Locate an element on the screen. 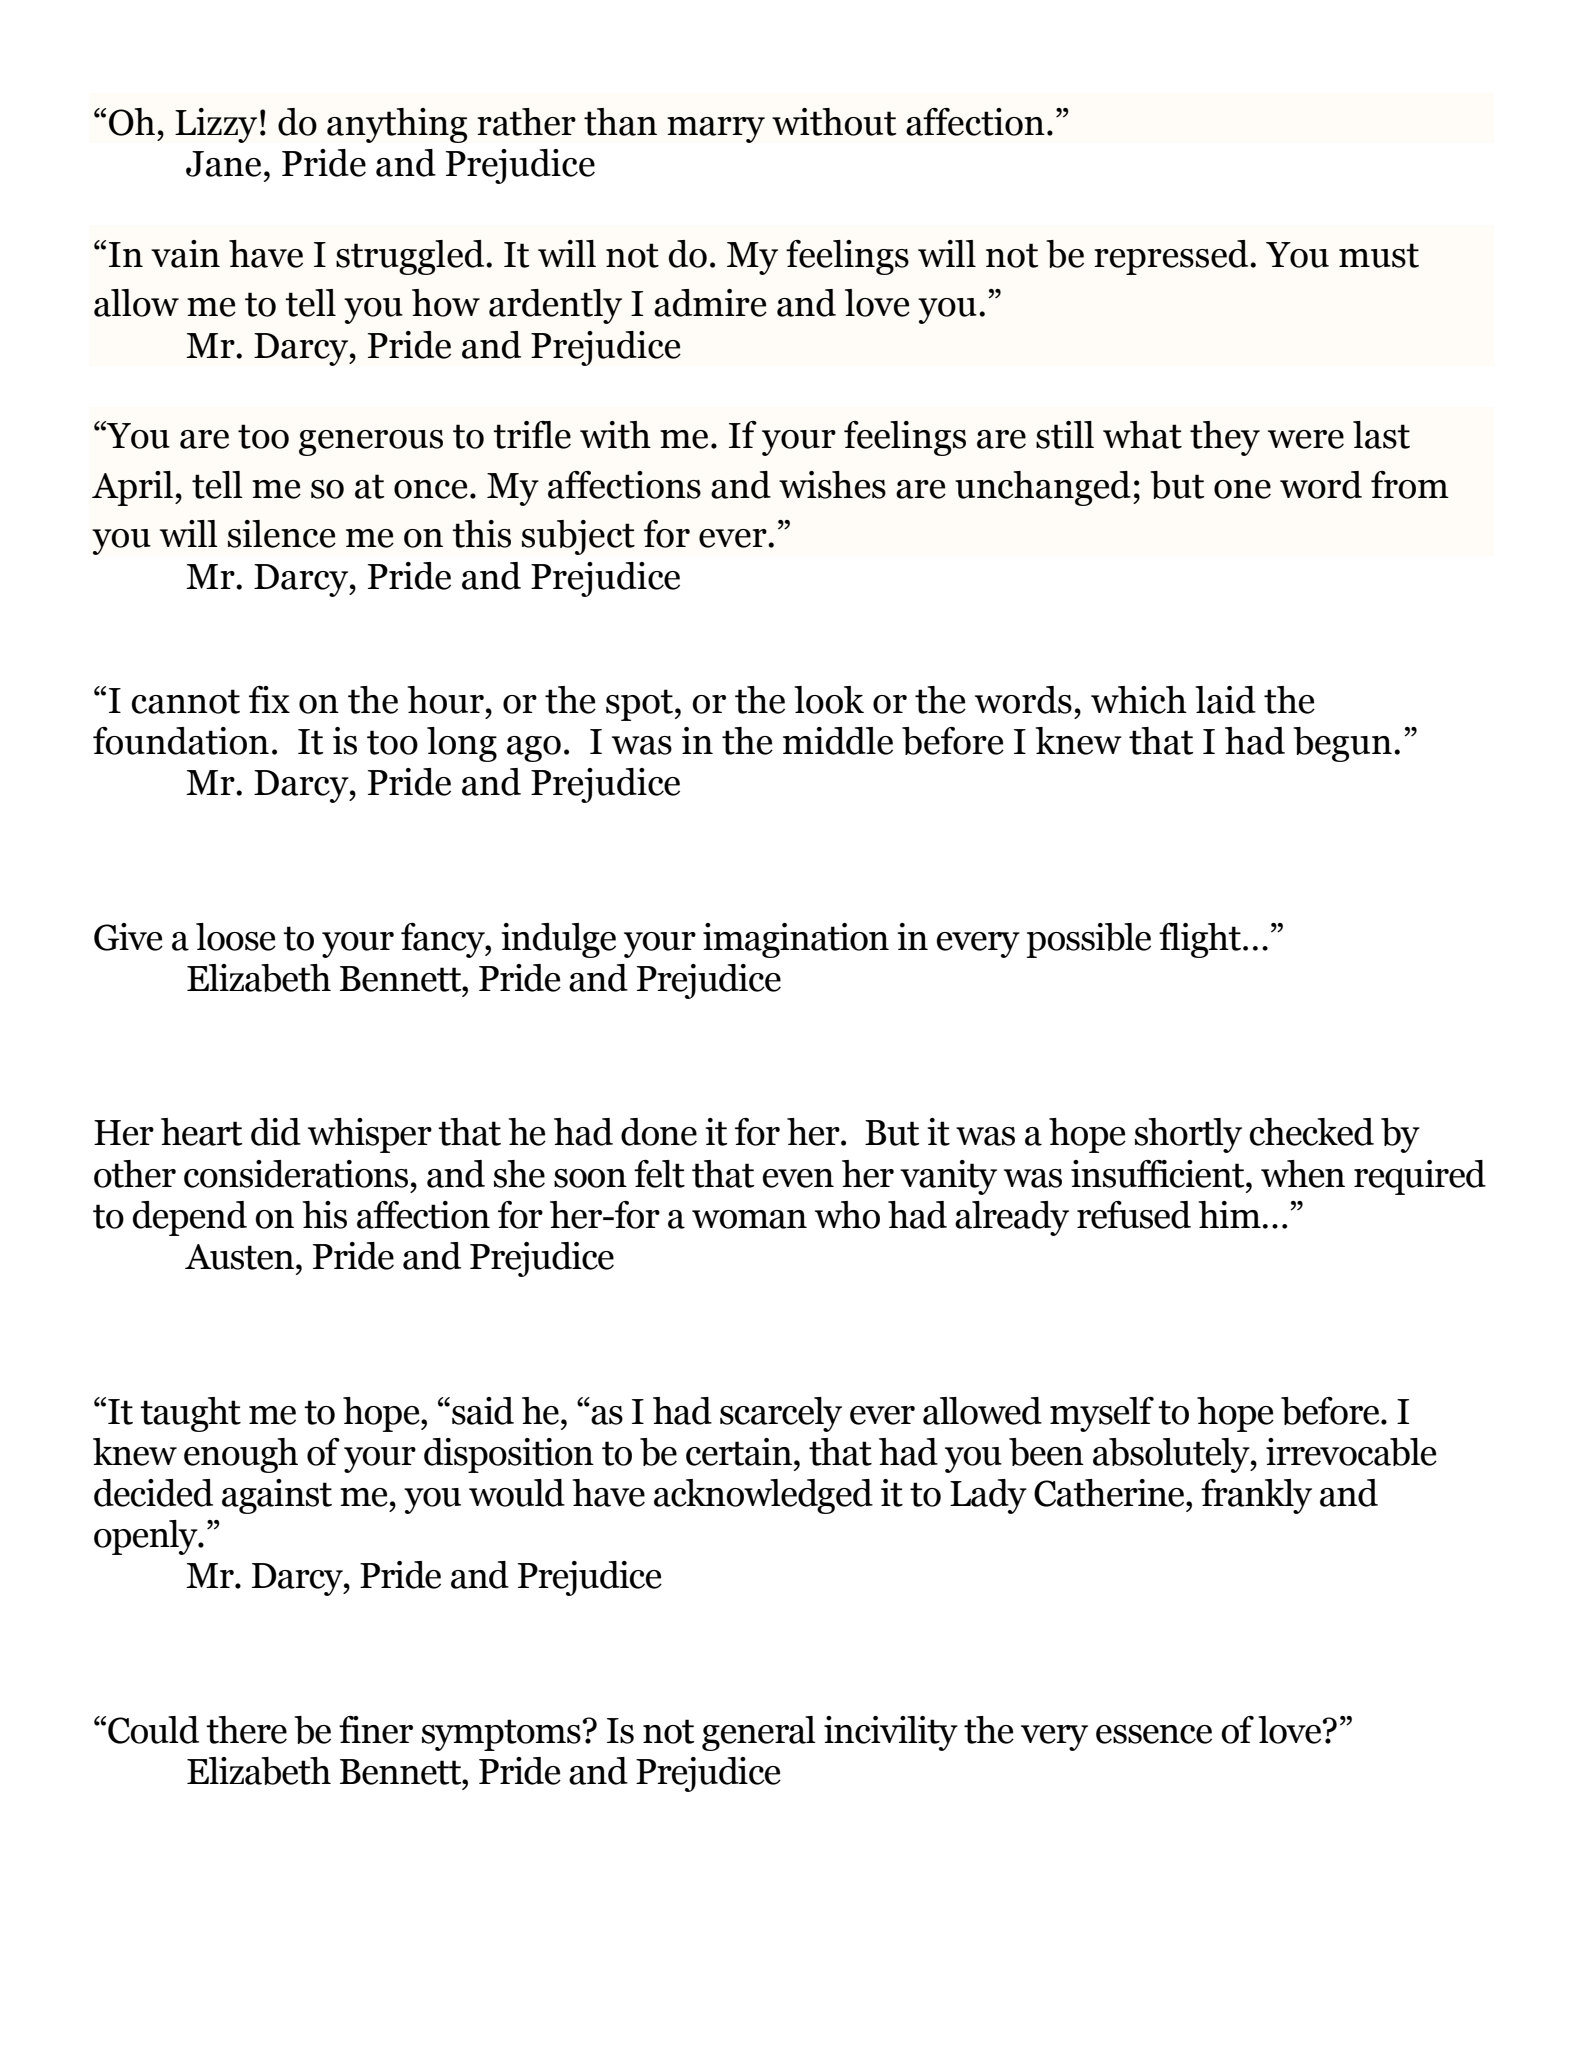 The image size is (1583, 2049). scarcely is located at coordinates (781, 1414).
